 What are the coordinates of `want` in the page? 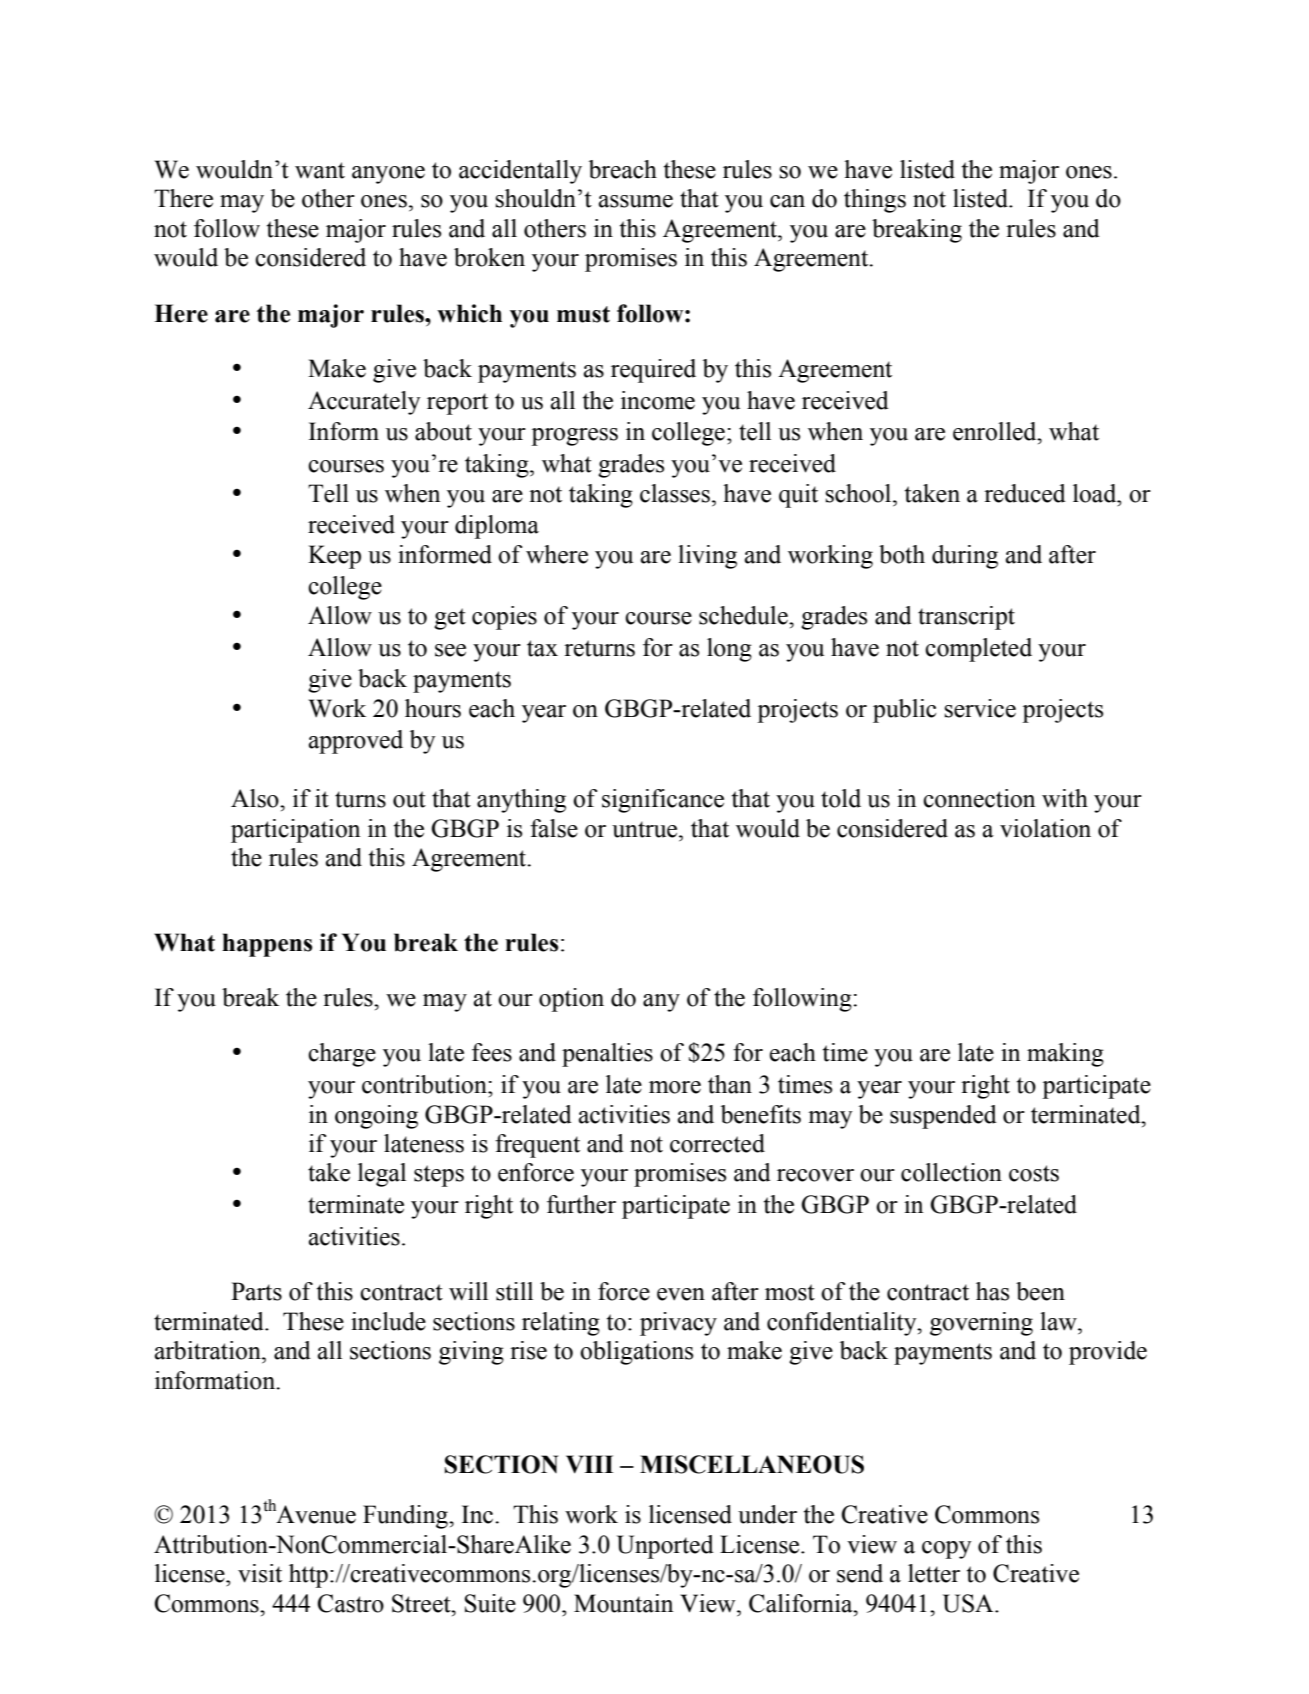 It's located at (320, 170).
